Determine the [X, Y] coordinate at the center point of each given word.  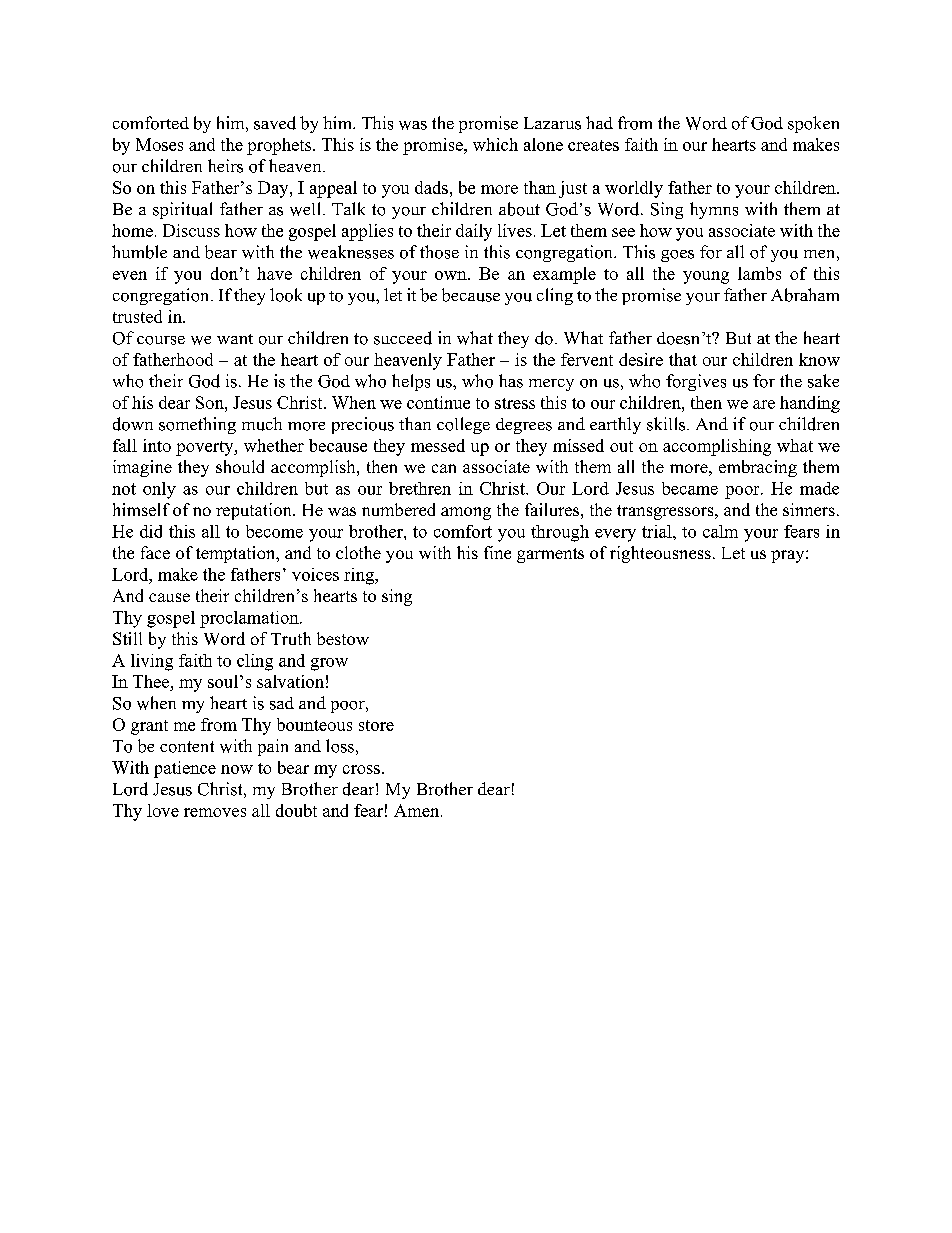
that [683, 359]
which [495, 144]
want [235, 339]
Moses [159, 144]
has [511, 381]
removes [215, 812]
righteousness [660, 554]
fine [497, 552]
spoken [813, 124]
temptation [237, 554]
